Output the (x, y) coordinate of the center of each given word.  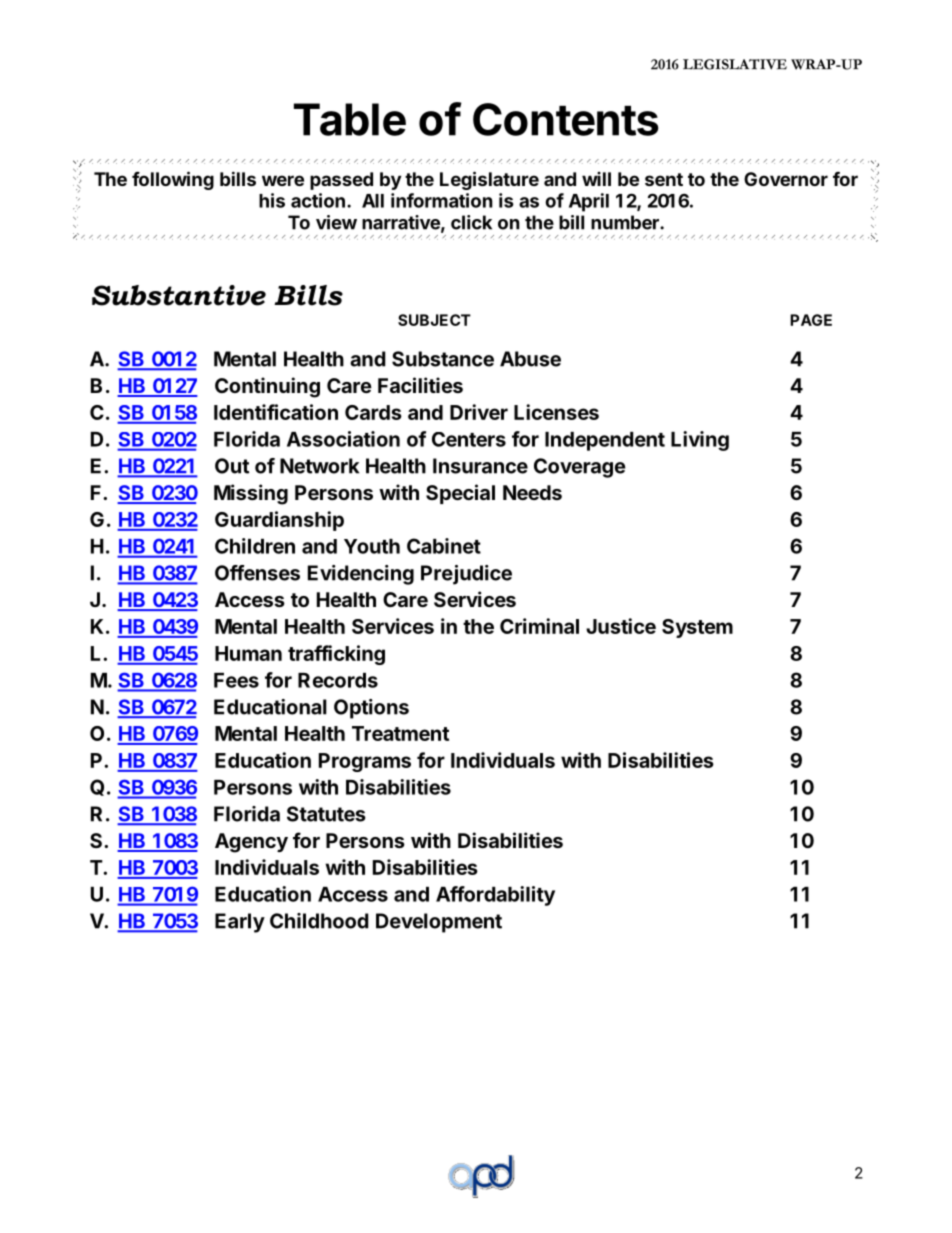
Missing (251, 494)
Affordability (495, 896)
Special (460, 494)
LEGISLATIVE (735, 64)
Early (240, 923)
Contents (566, 119)
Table (350, 119)
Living (700, 441)
